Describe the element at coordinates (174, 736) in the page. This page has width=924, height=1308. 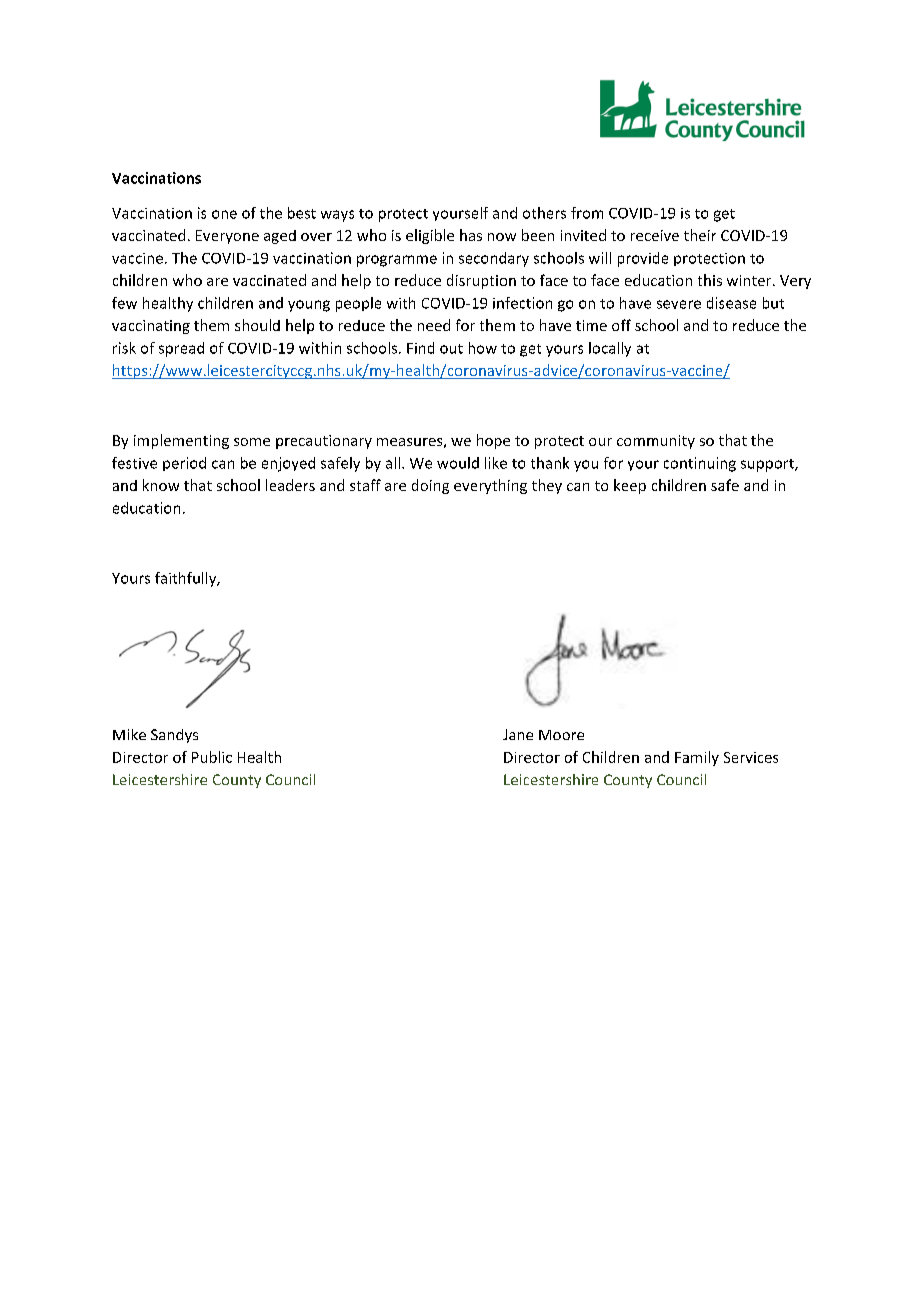
I see `Sandys` at that location.
